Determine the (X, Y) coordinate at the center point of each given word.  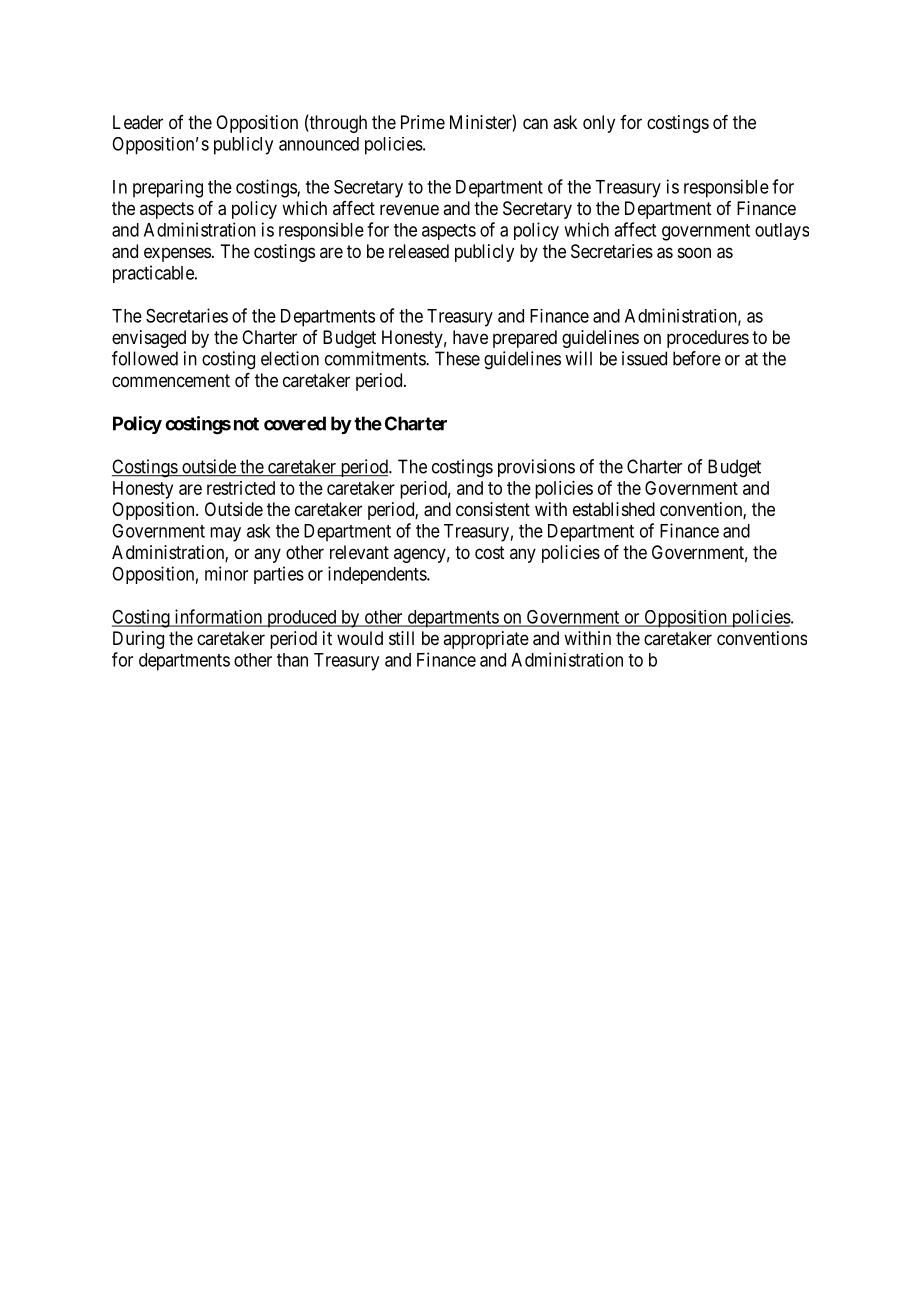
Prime (423, 122)
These (457, 358)
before (697, 358)
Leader (138, 122)
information (218, 617)
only (599, 124)
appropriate (486, 640)
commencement (171, 380)
